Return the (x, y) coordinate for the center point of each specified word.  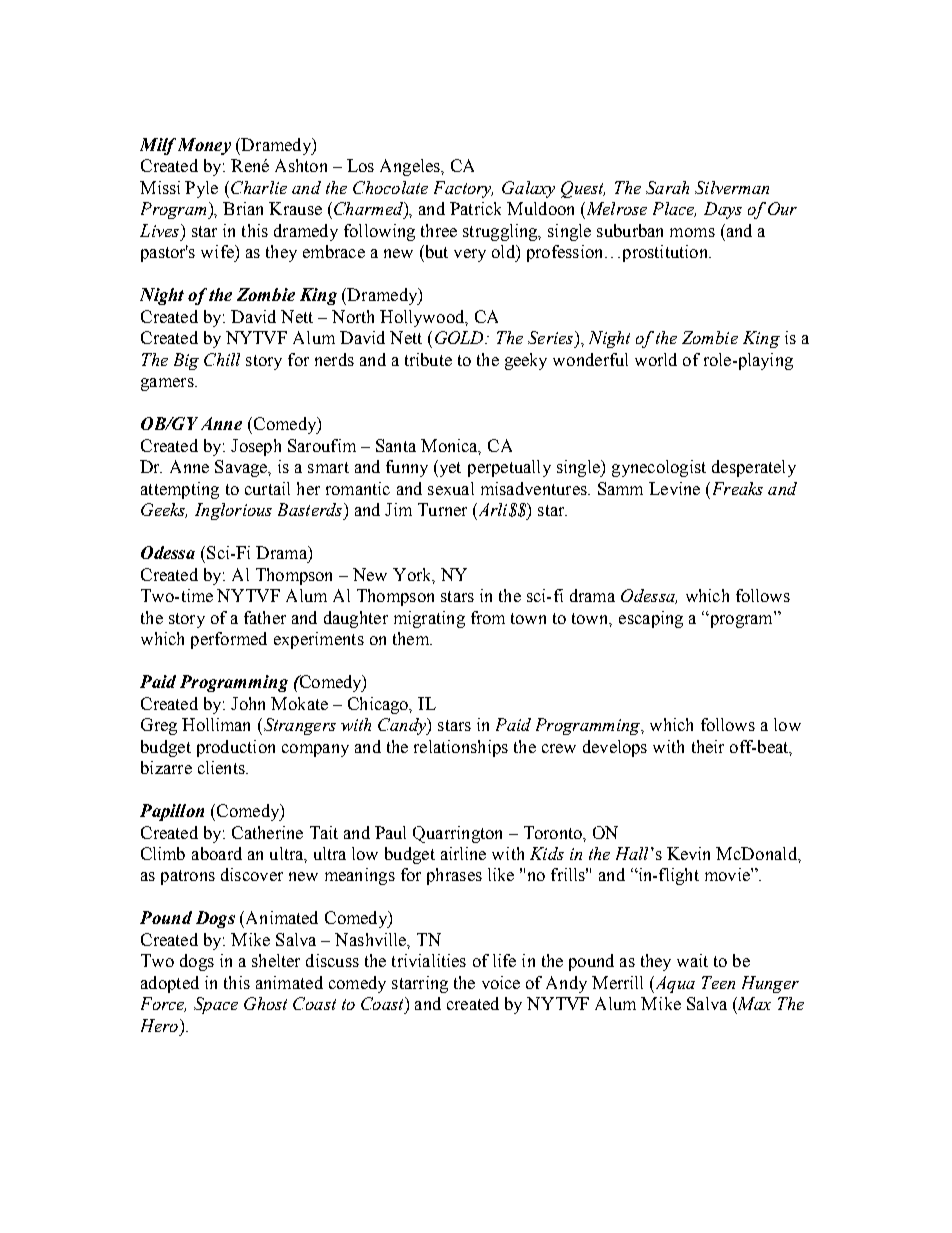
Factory (463, 189)
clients (222, 767)
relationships (461, 748)
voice (501, 982)
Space (216, 1005)
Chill (222, 359)
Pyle (201, 189)
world (656, 359)
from (488, 617)
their (708, 746)
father (265, 617)
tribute (428, 359)
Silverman (732, 187)
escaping (651, 619)
